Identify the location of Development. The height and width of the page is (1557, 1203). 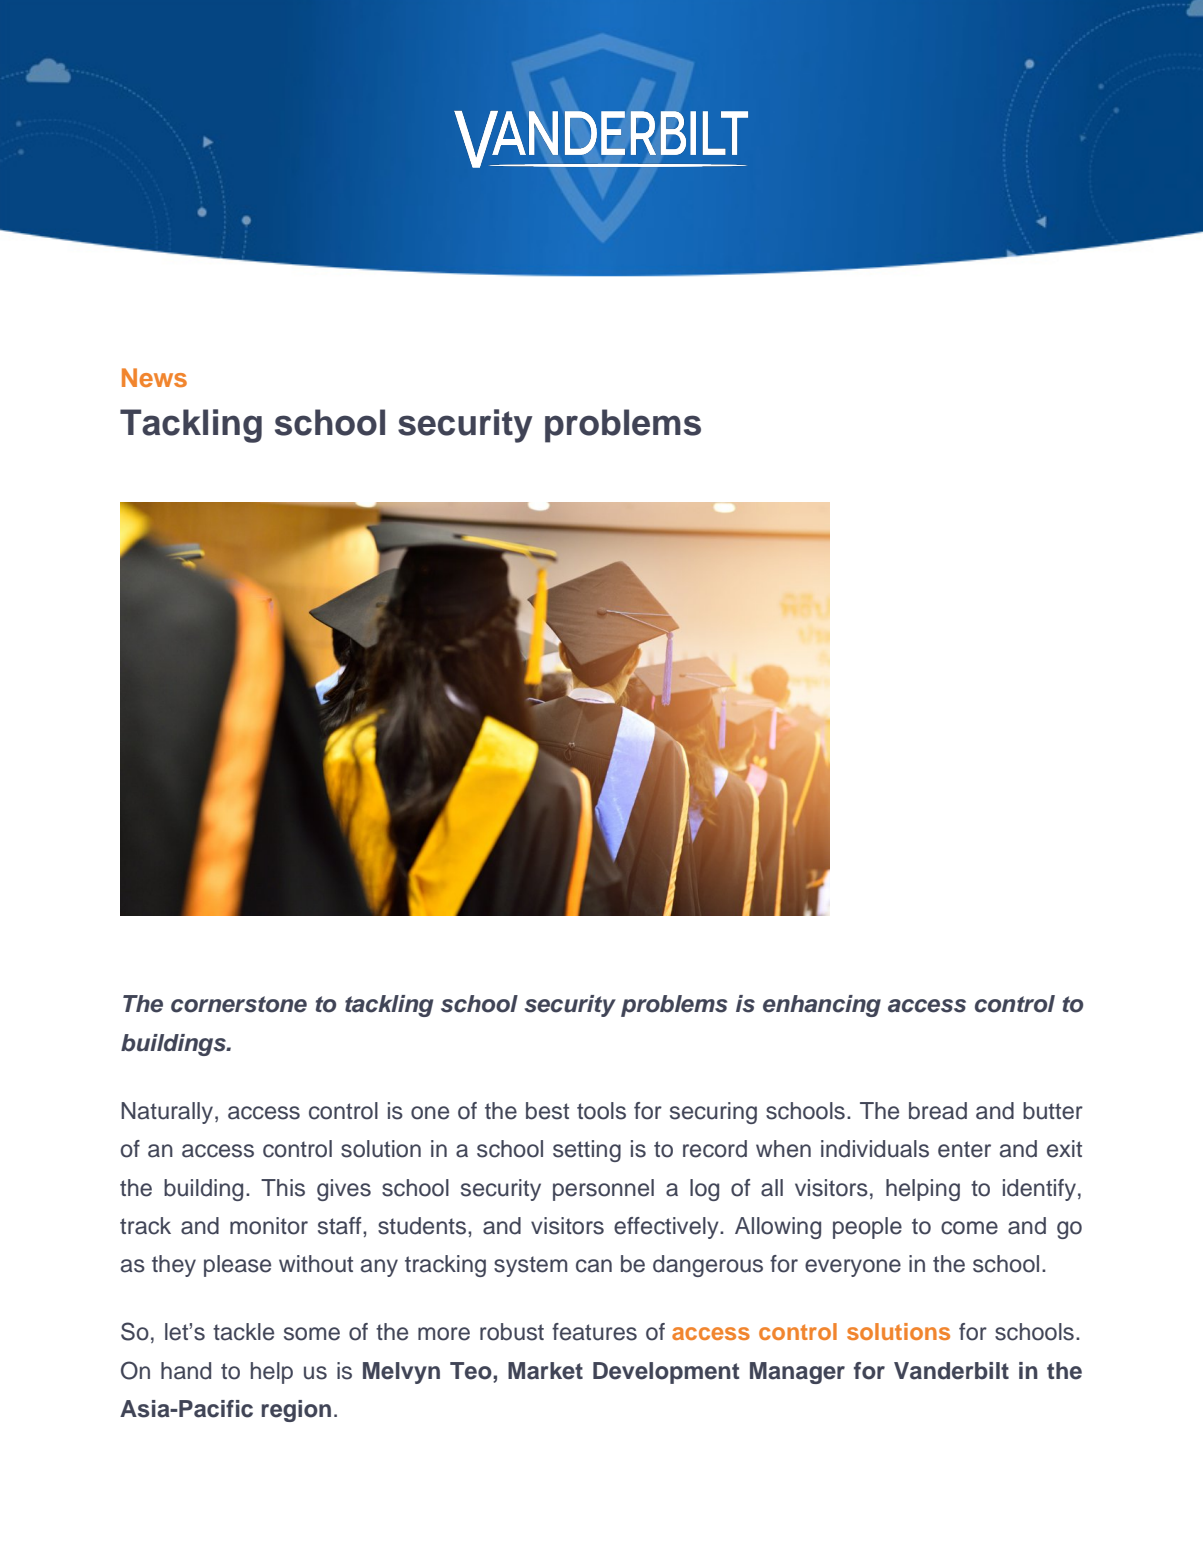
(666, 1373).
